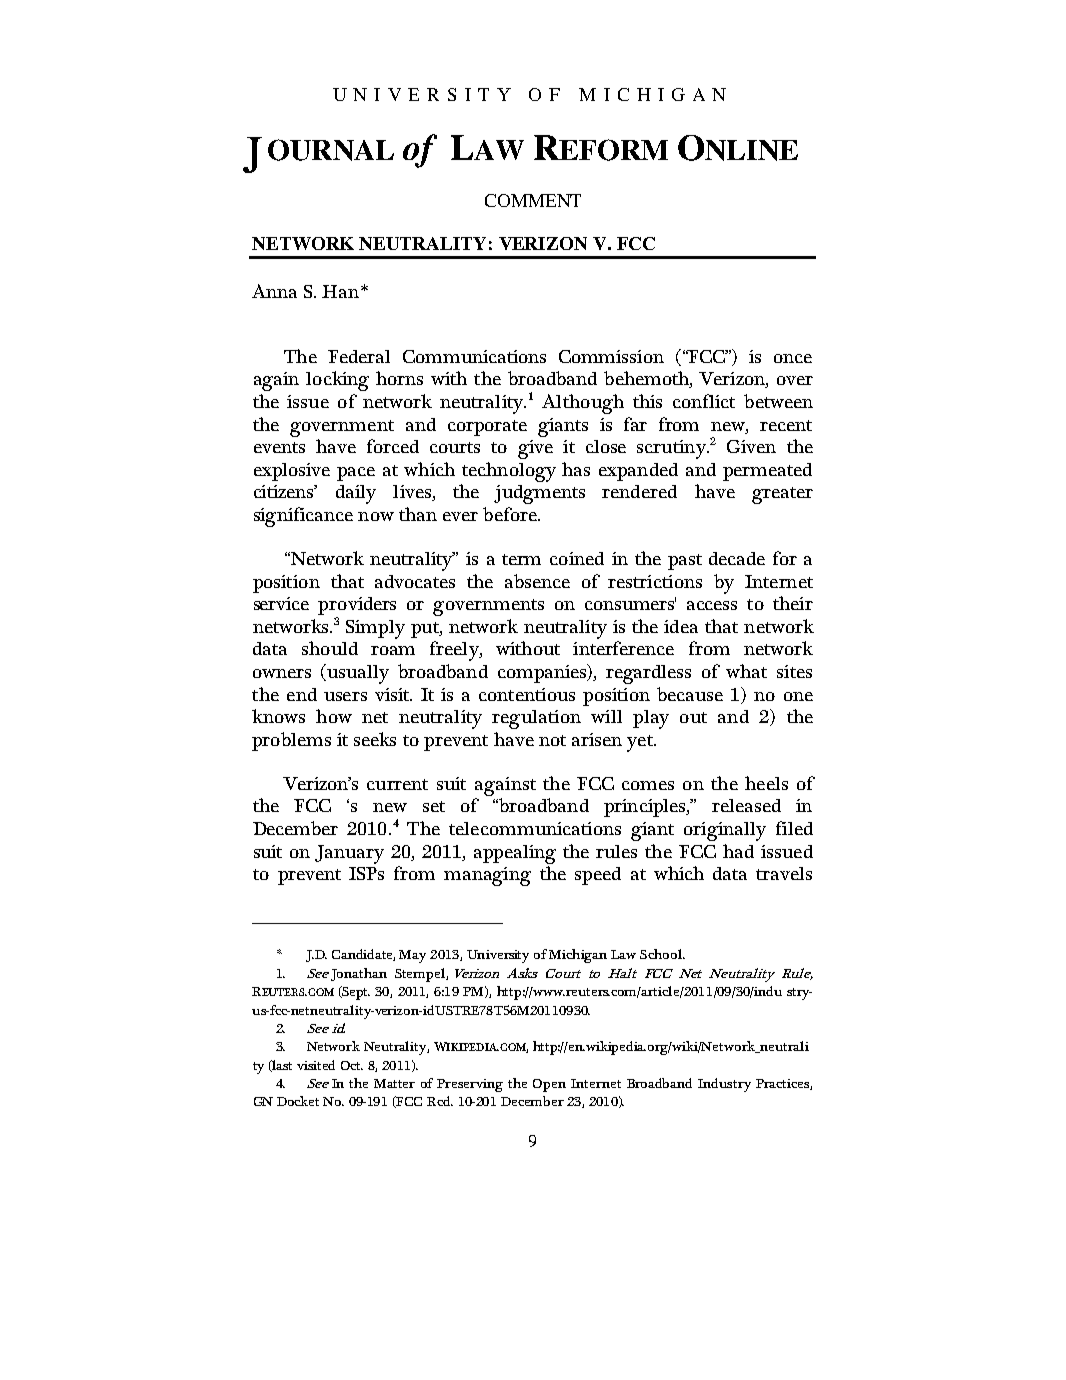  I want to click on judgments, so click(539, 494).
